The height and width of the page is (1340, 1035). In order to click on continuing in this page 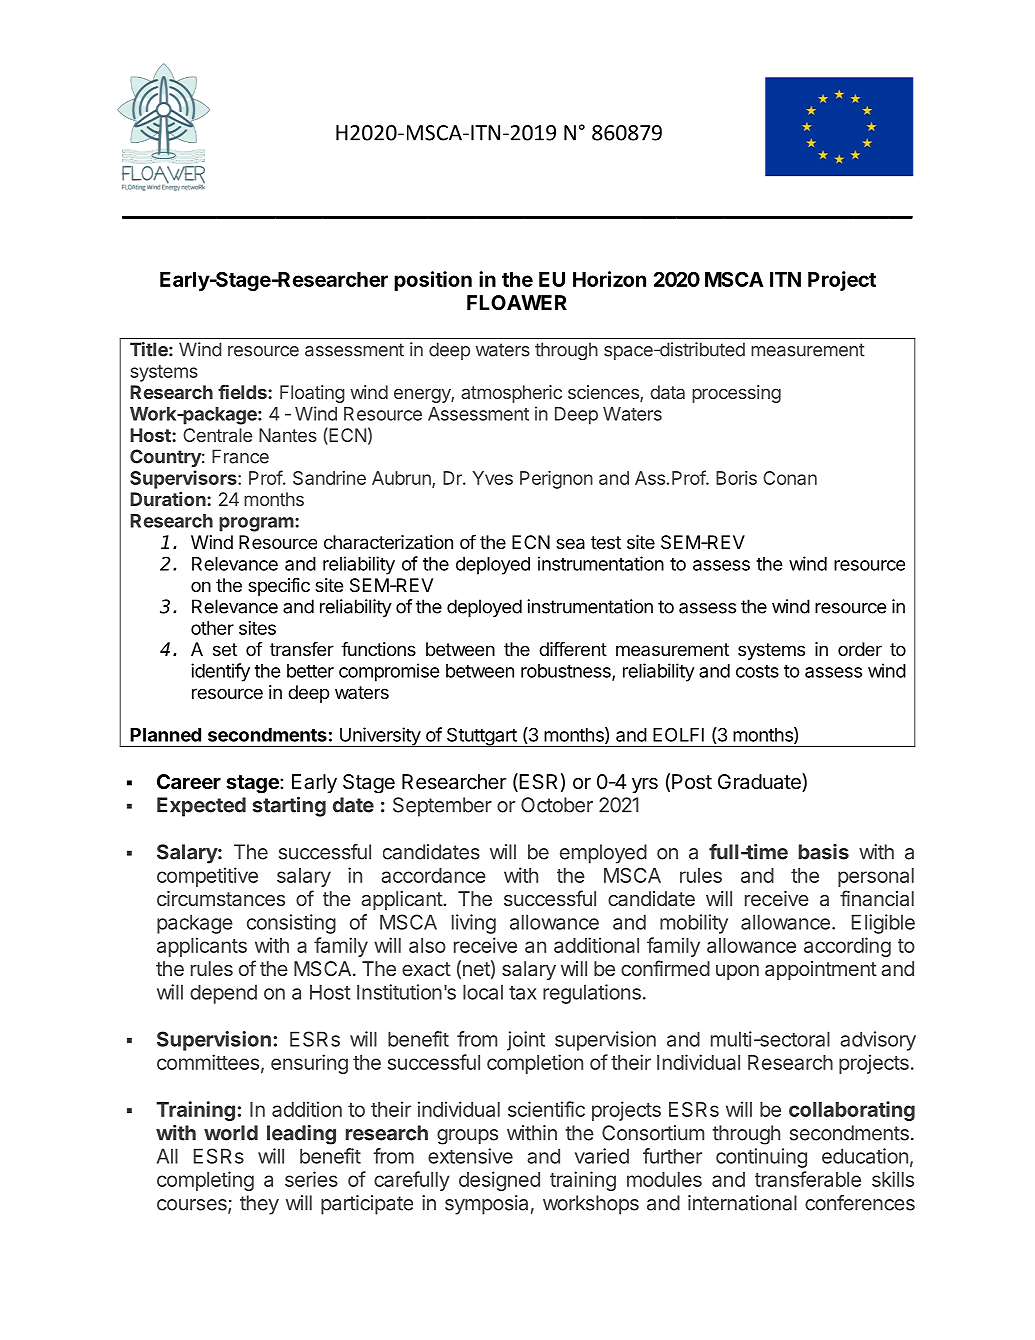, I will do `click(761, 1158)`.
